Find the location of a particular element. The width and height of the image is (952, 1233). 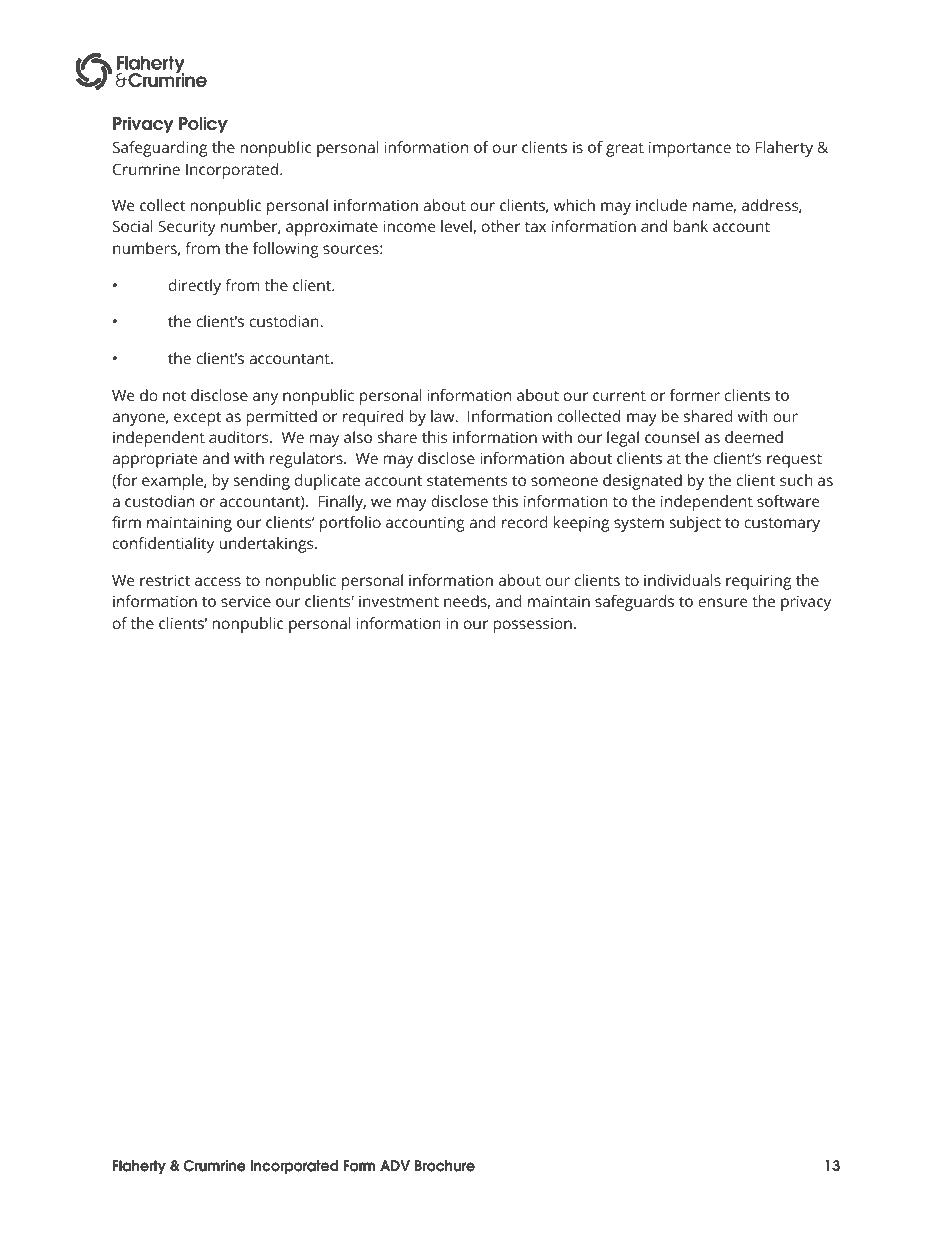

Incorporated is located at coordinates (233, 171).
